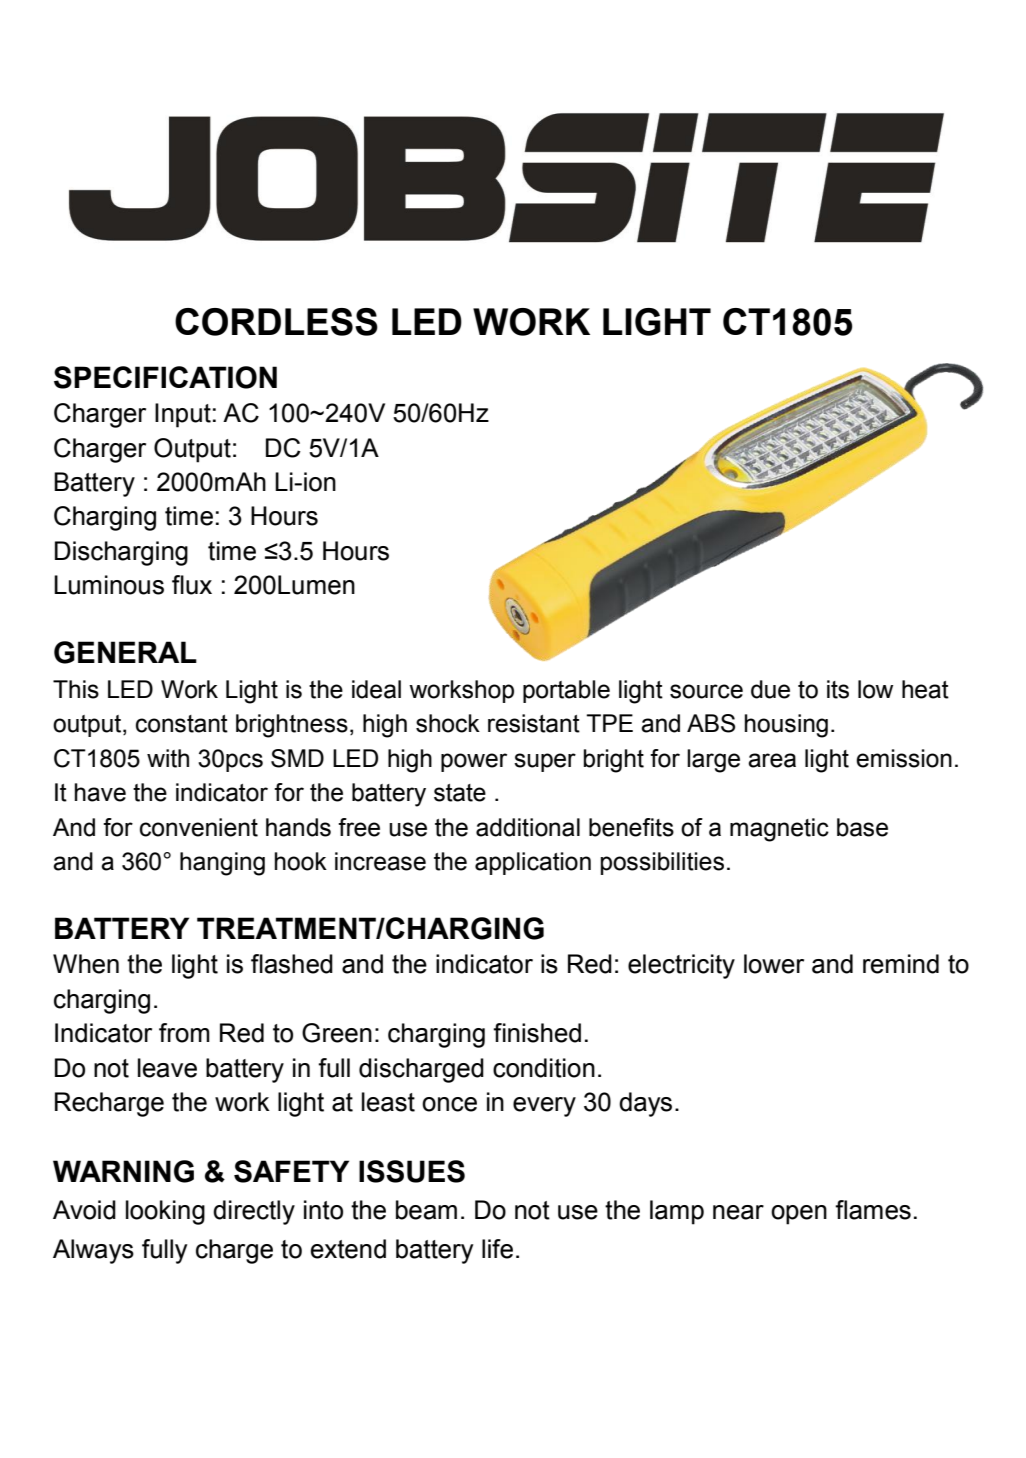 The width and height of the page is (1026, 1458). Describe the element at coordinates (533, 863) in the page. I see `application` at that location.
